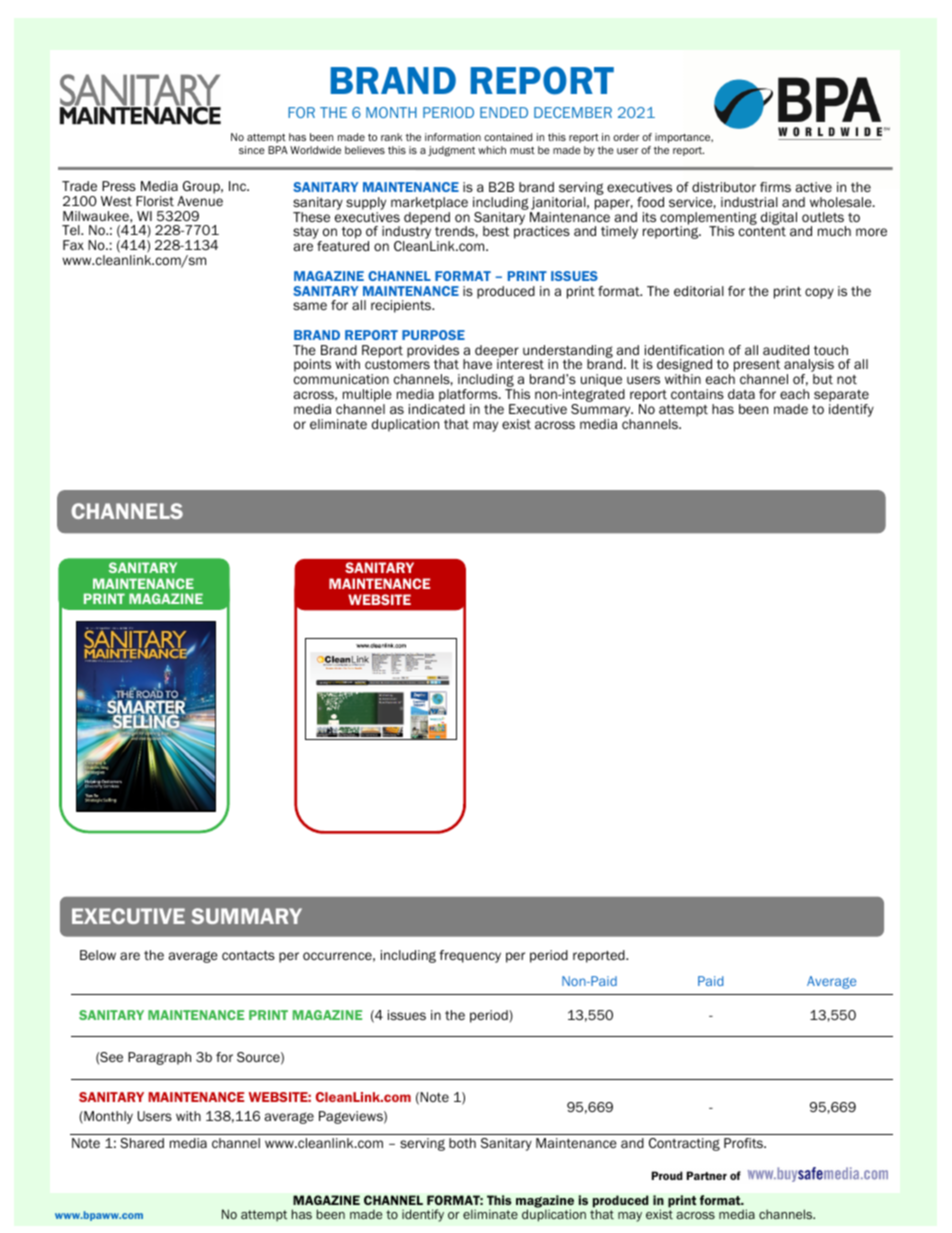 The image size is (952, 1233). What do you see at coordinates (142, 1143) in the page?
I see `Shared` at bounding box center [142, 1143].
